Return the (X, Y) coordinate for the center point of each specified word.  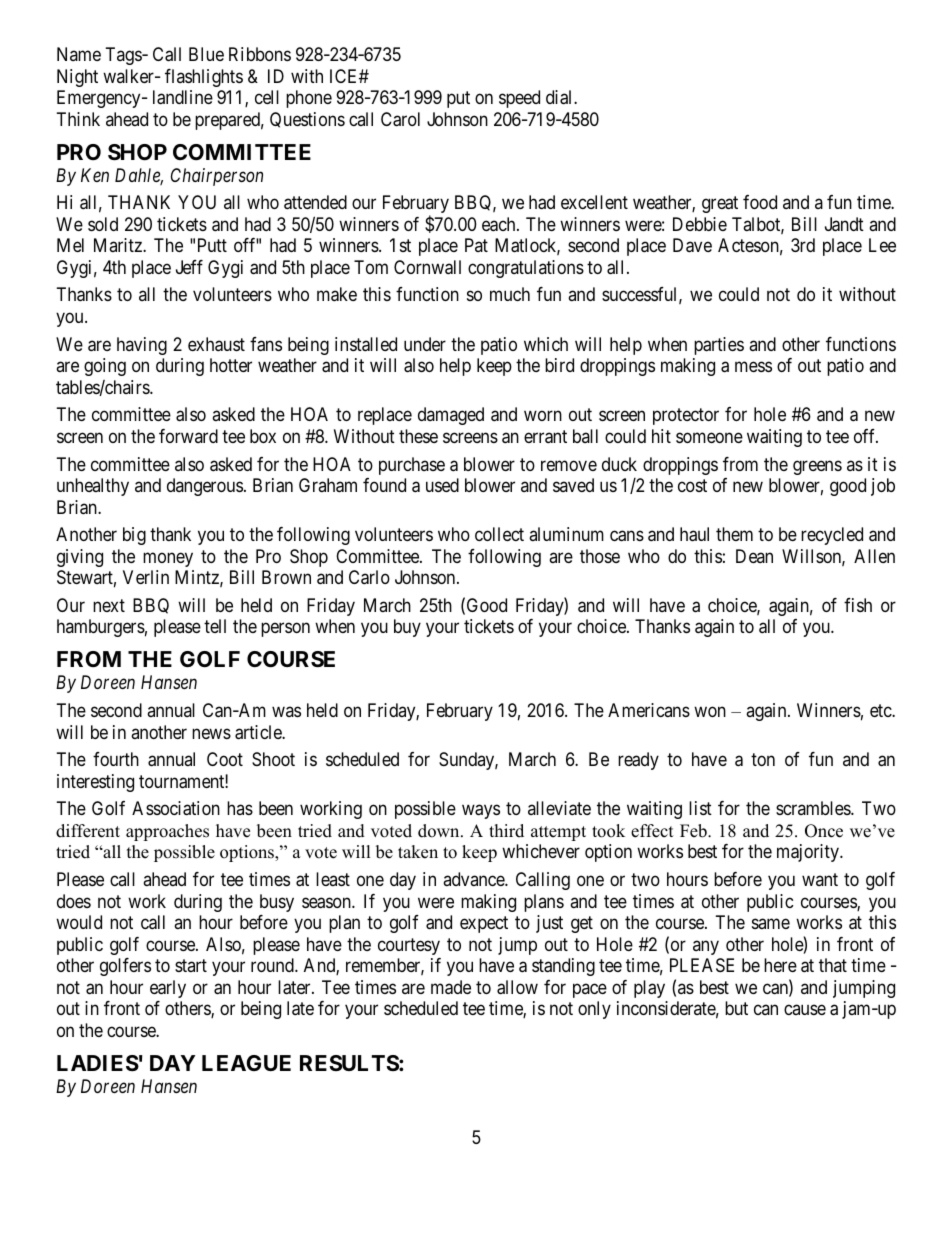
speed (519, 99)
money (168, 559)
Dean (754, 556)
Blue (206, 54)
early (168, 989)
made (451, 987)
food (760, 202)
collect (499, 534)
